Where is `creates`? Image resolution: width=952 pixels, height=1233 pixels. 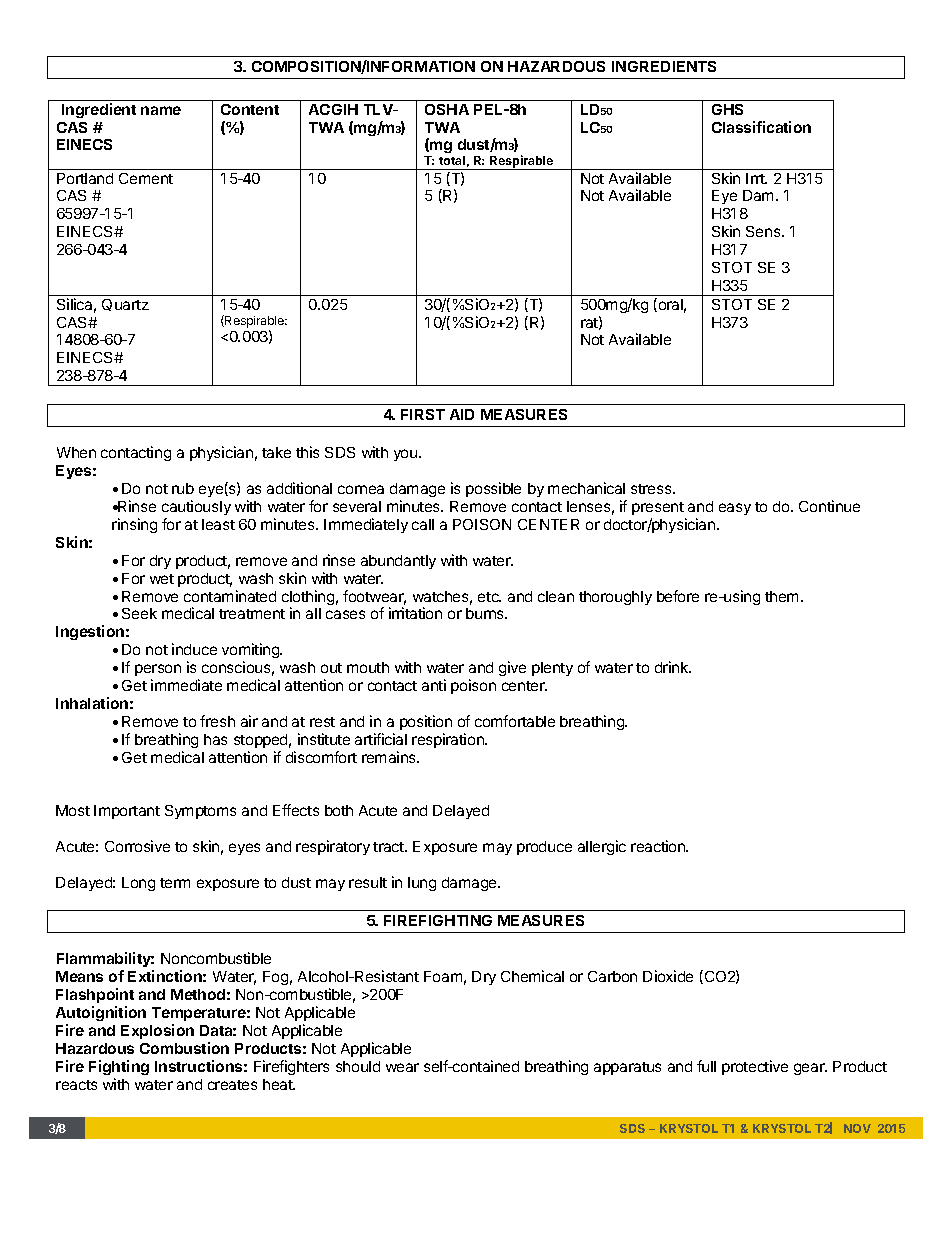 creates is located at coordinates (232, 1085).
